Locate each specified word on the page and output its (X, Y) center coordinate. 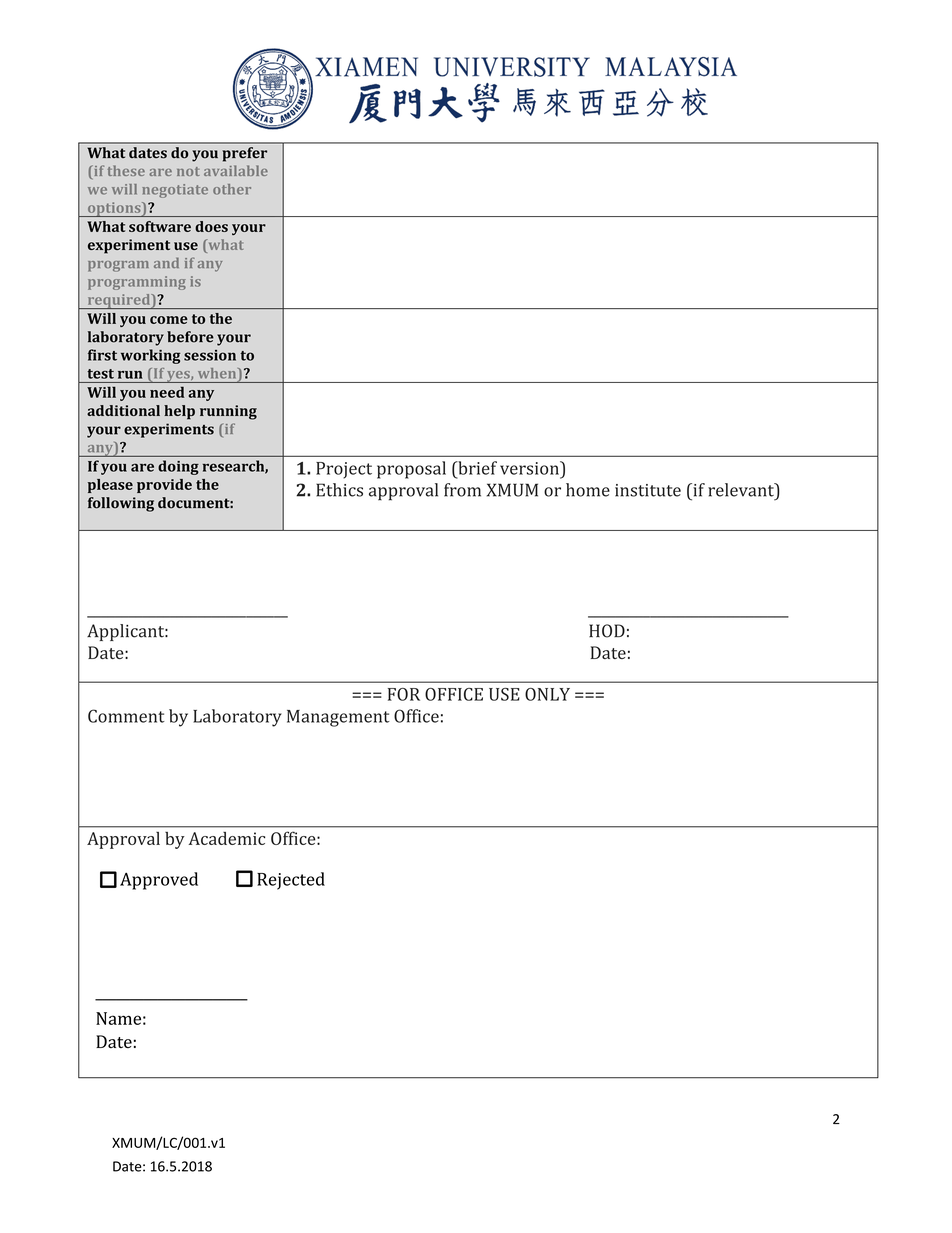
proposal (411, 470)
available (236, 170)
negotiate (175, 191)
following (121, 504)
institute (648, 490)
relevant (742, 490)
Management (338, 718)
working (151, 356)
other (232, 189)
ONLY (547, 694)
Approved (159, 881)
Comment (126, 716)
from (462, 490)
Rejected (291, 881)
